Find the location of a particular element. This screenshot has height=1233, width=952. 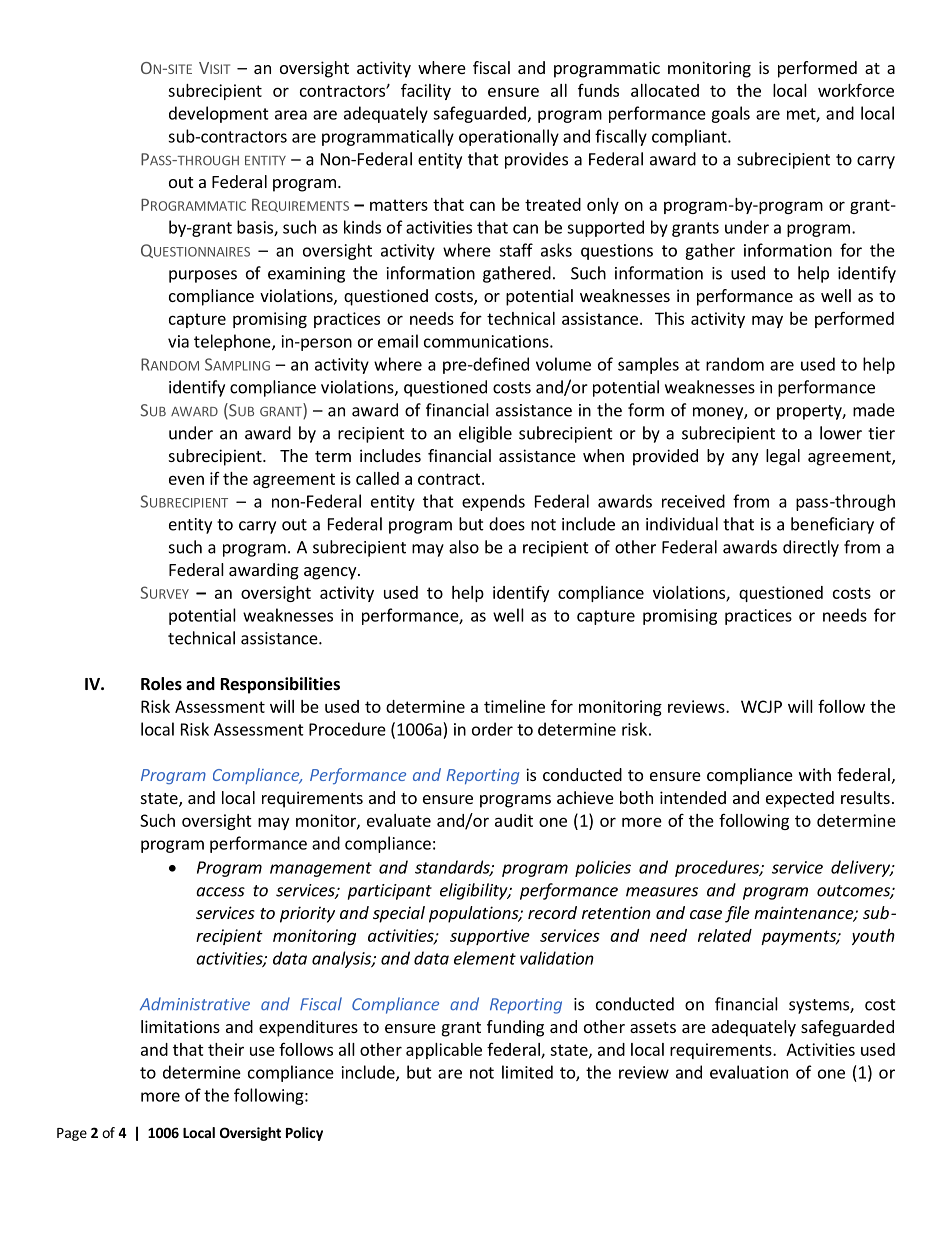

evaluation is located at coordinates (749, 1072).
